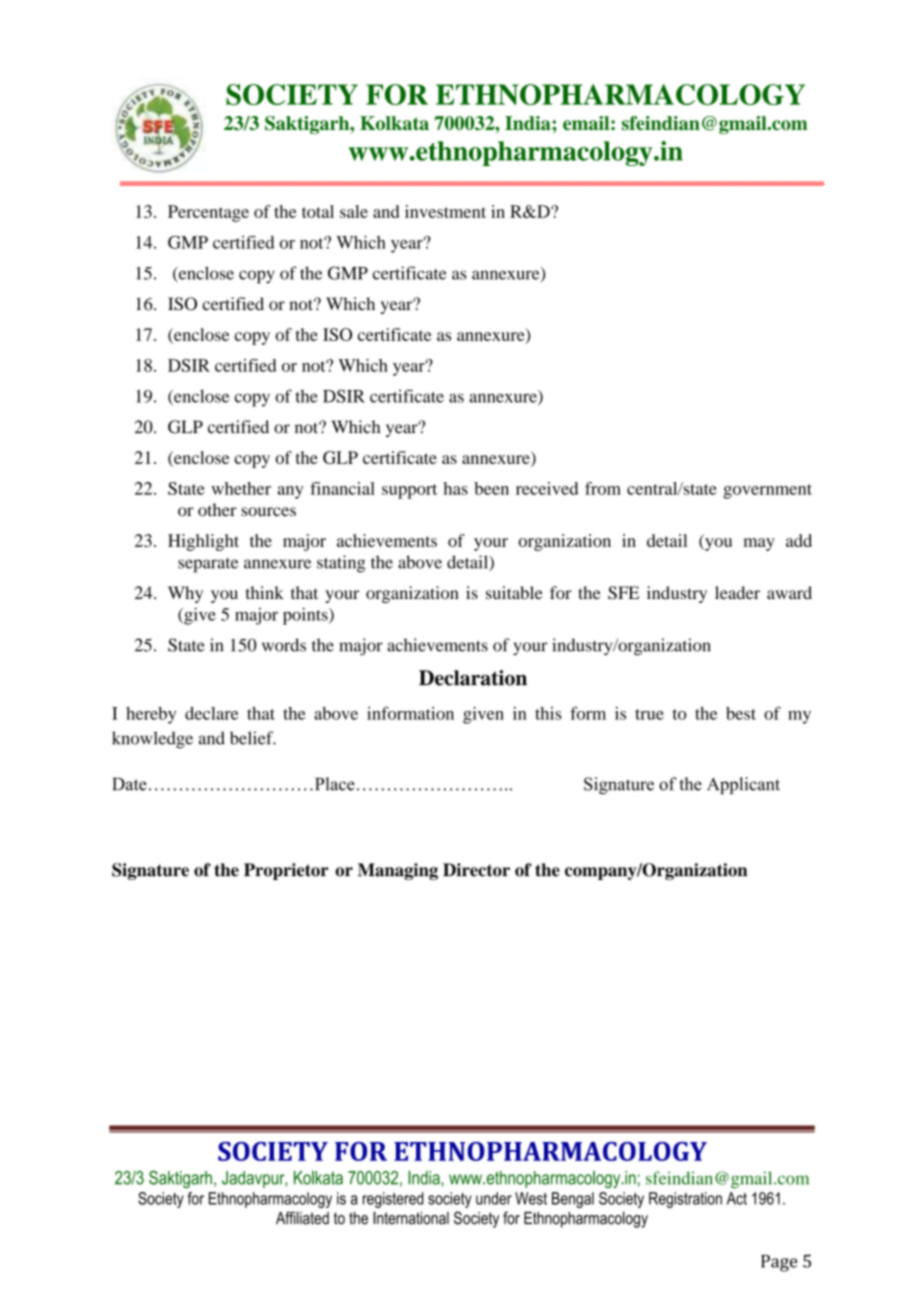  I want to click on Affiliated, so click(302, 1218).
